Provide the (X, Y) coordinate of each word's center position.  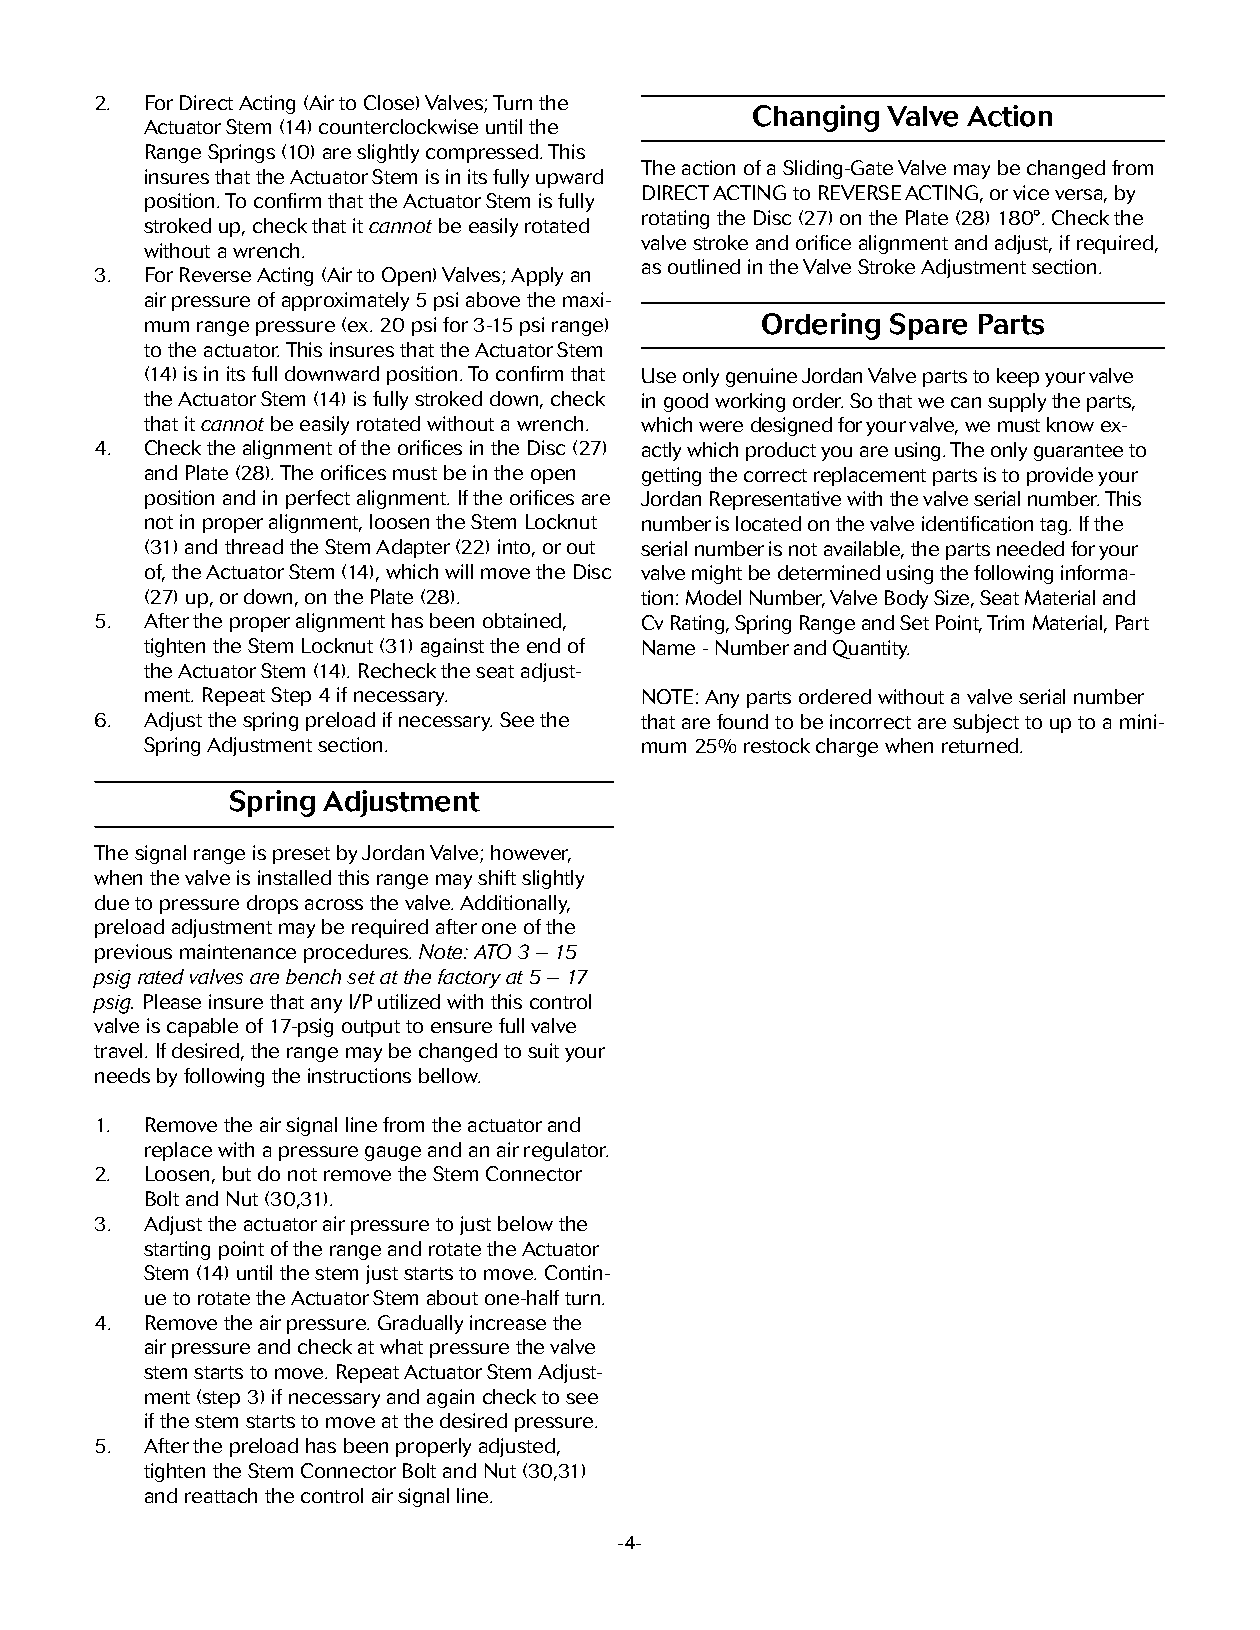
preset (301, 855)
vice (1031, 192)
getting (671, 476)
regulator (566, 1151)
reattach (221, 1495)
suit (543, 1050)
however (531, 854)
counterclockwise (398, 126)
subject (986, 723)
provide (1060, 476)
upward (569, 178)
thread (254, 546)
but (237, 1173)
